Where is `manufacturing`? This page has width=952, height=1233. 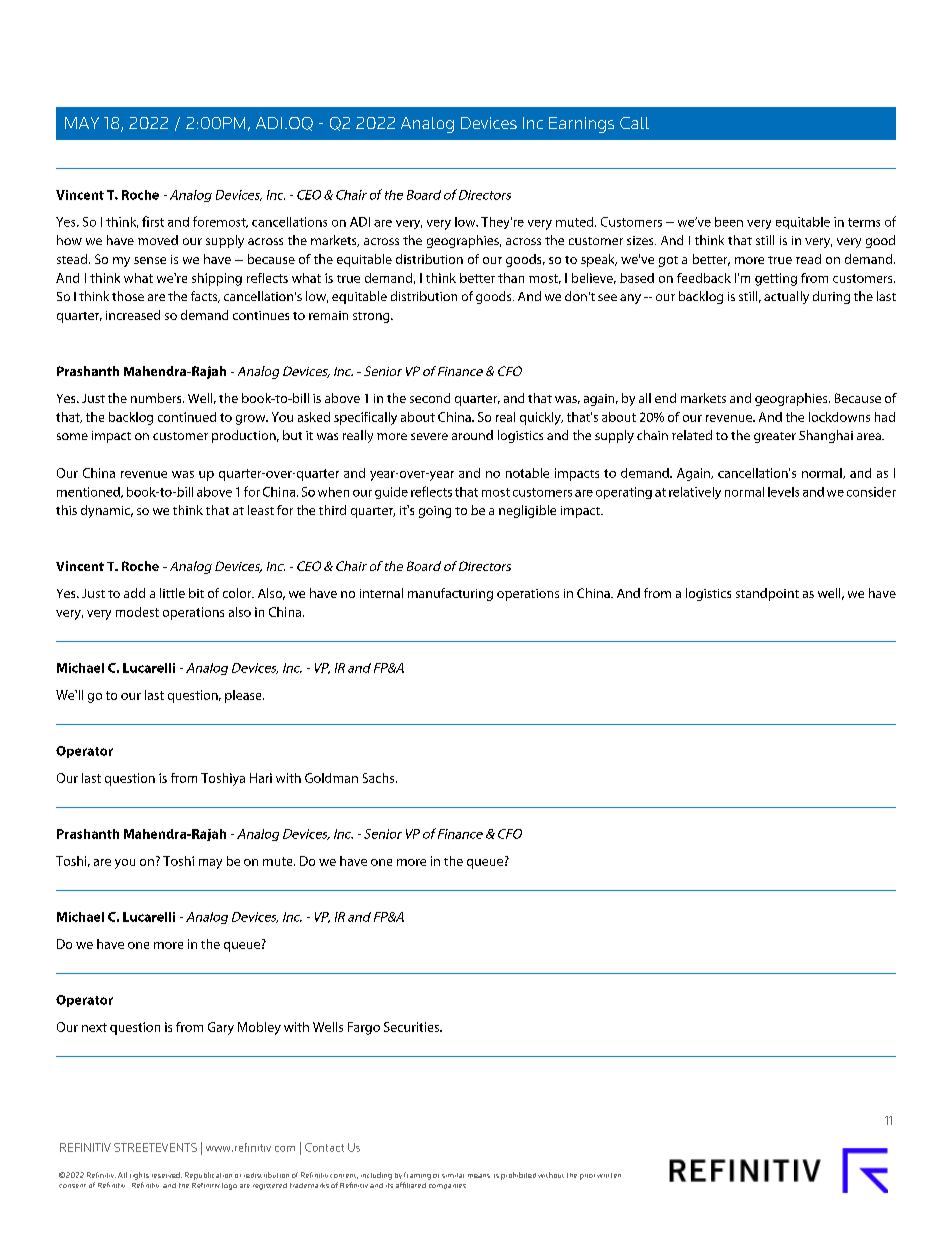 manufacturing is located at coordinates (450, 594).
